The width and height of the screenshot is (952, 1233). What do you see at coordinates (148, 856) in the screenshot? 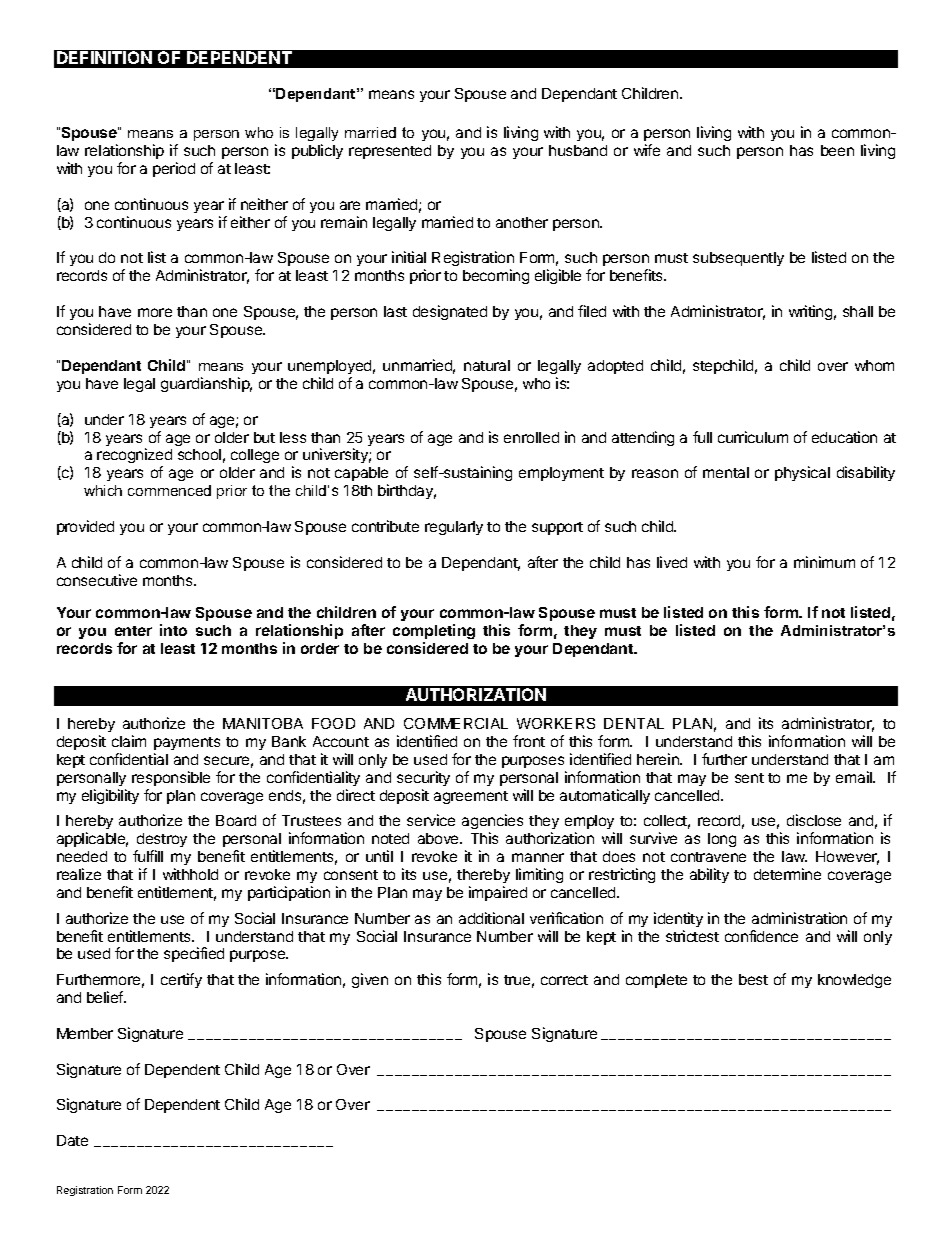
I see `fulfill` at bounding box center [148, 856].
